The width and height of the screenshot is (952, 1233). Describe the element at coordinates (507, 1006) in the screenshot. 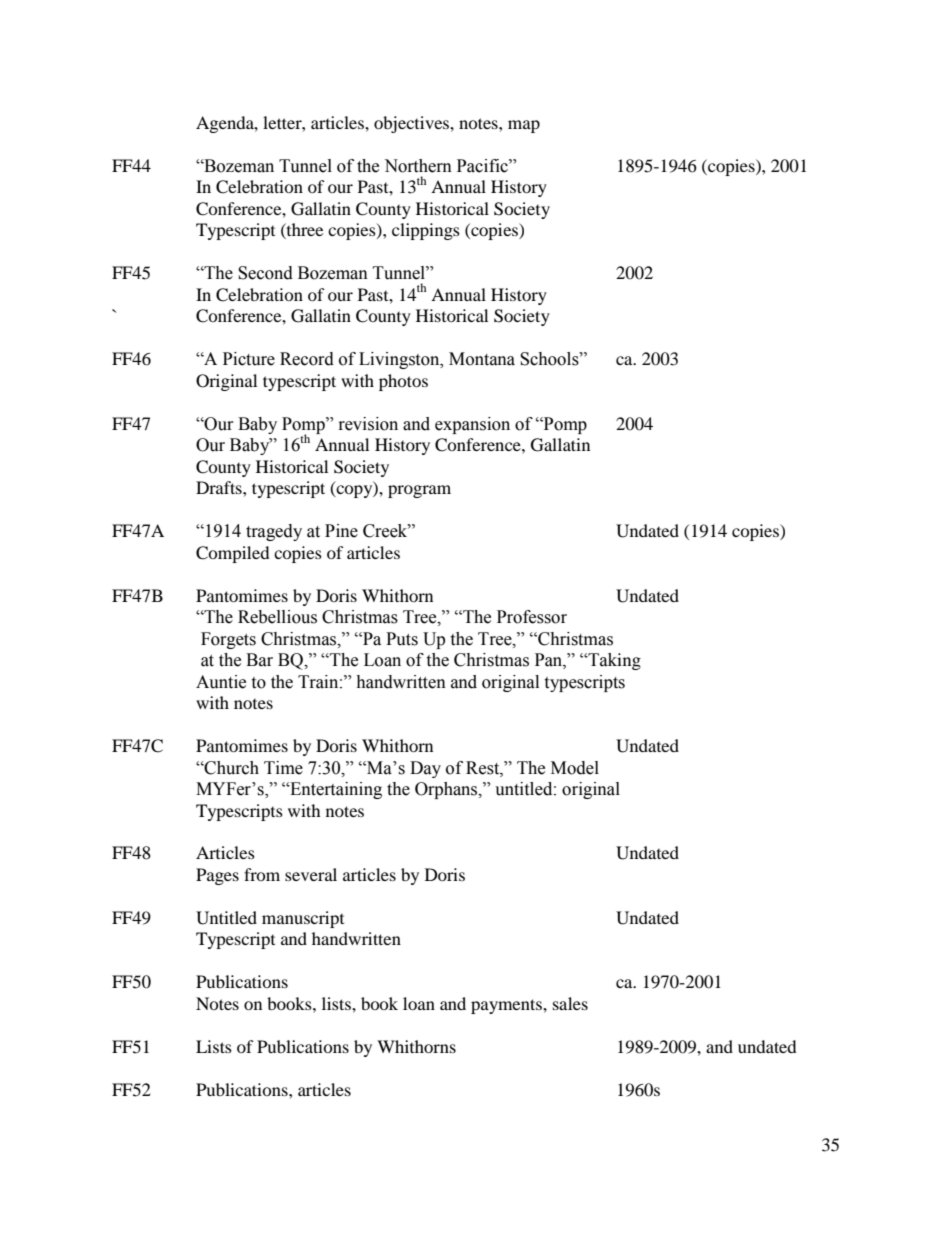

I see `payments` at that location.
